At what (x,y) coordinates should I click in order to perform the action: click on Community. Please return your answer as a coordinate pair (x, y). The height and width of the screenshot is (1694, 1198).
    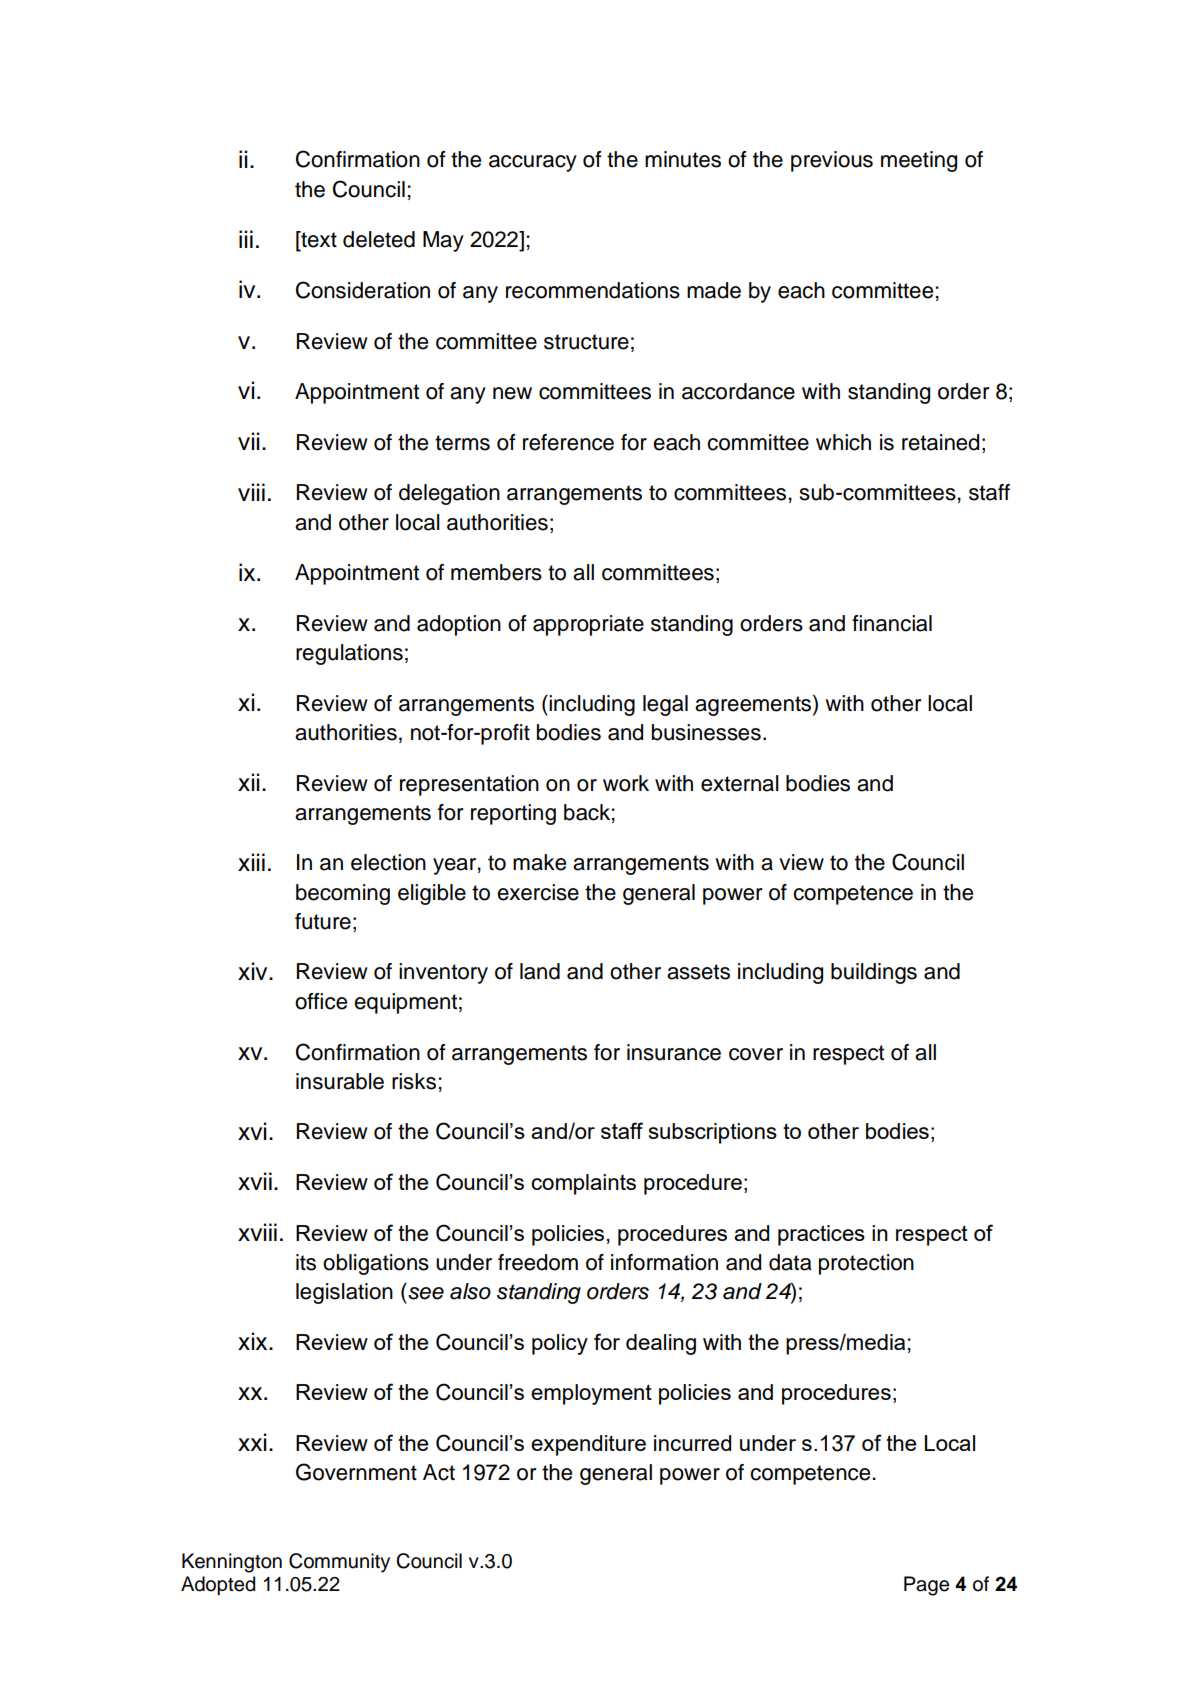
    Looking at the image, I should click on (339, 1563).
